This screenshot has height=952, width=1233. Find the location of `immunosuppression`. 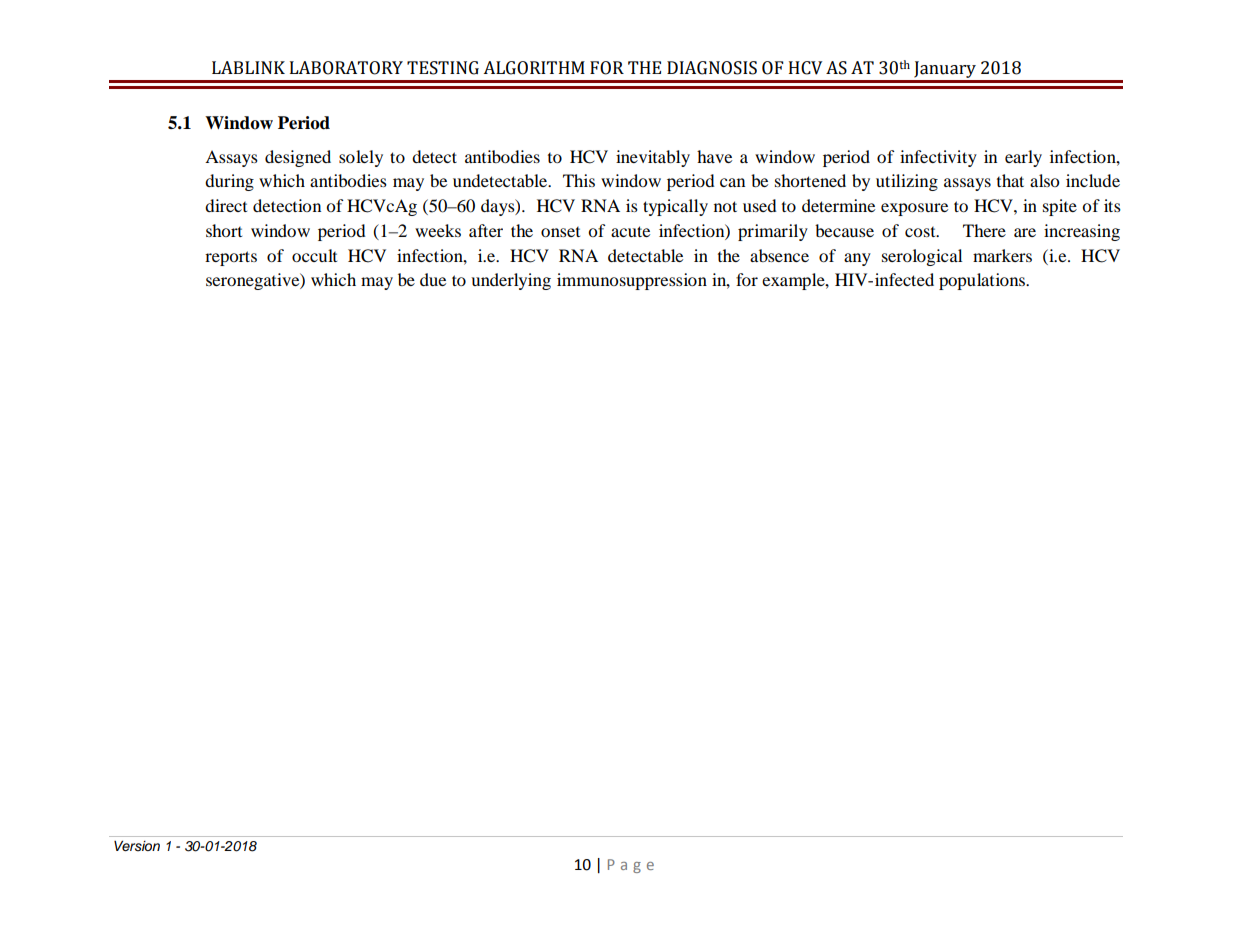

immunosuppression is located at coordinates (632, 281).
